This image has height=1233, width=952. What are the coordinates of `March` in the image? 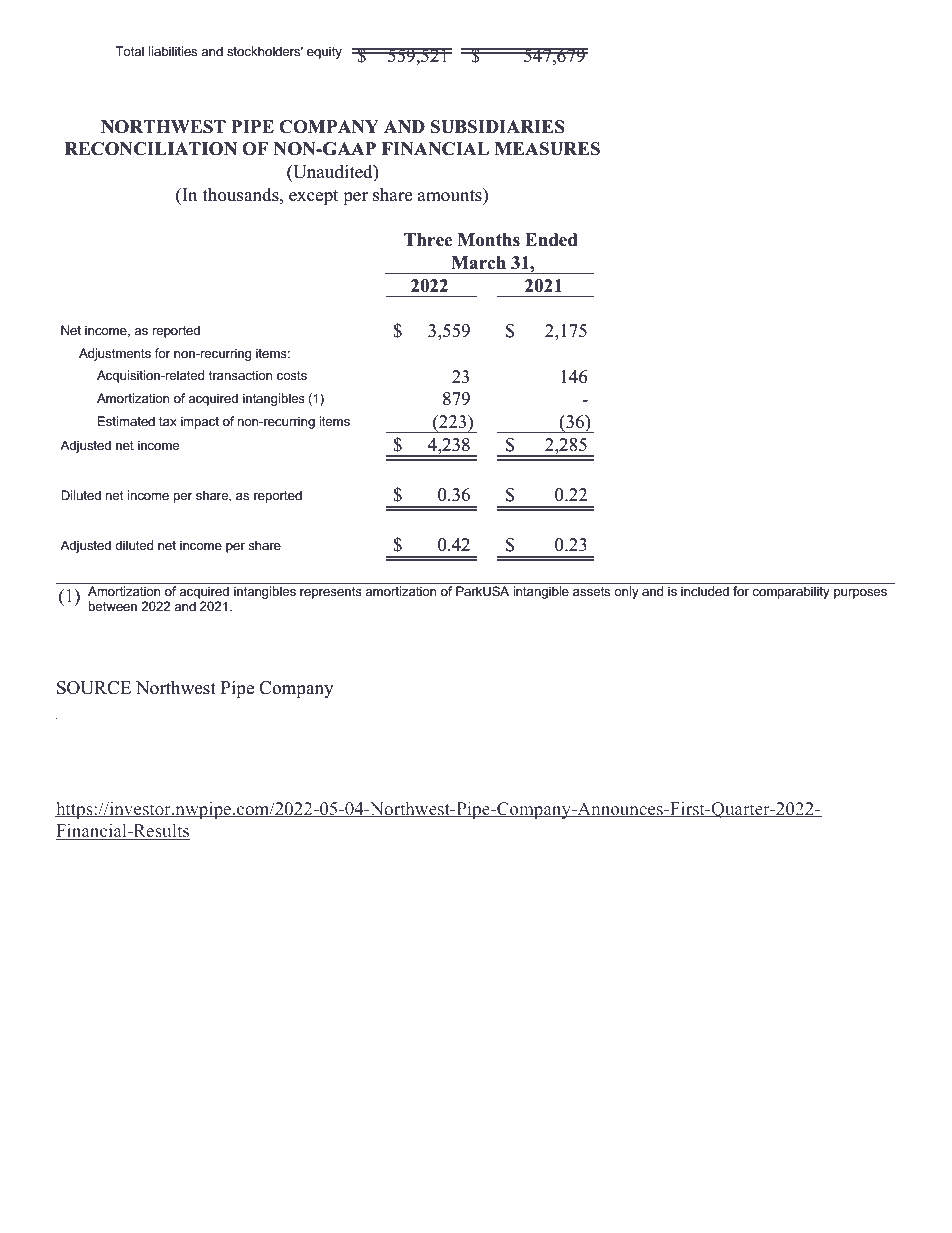 It's located at (478, 263).
